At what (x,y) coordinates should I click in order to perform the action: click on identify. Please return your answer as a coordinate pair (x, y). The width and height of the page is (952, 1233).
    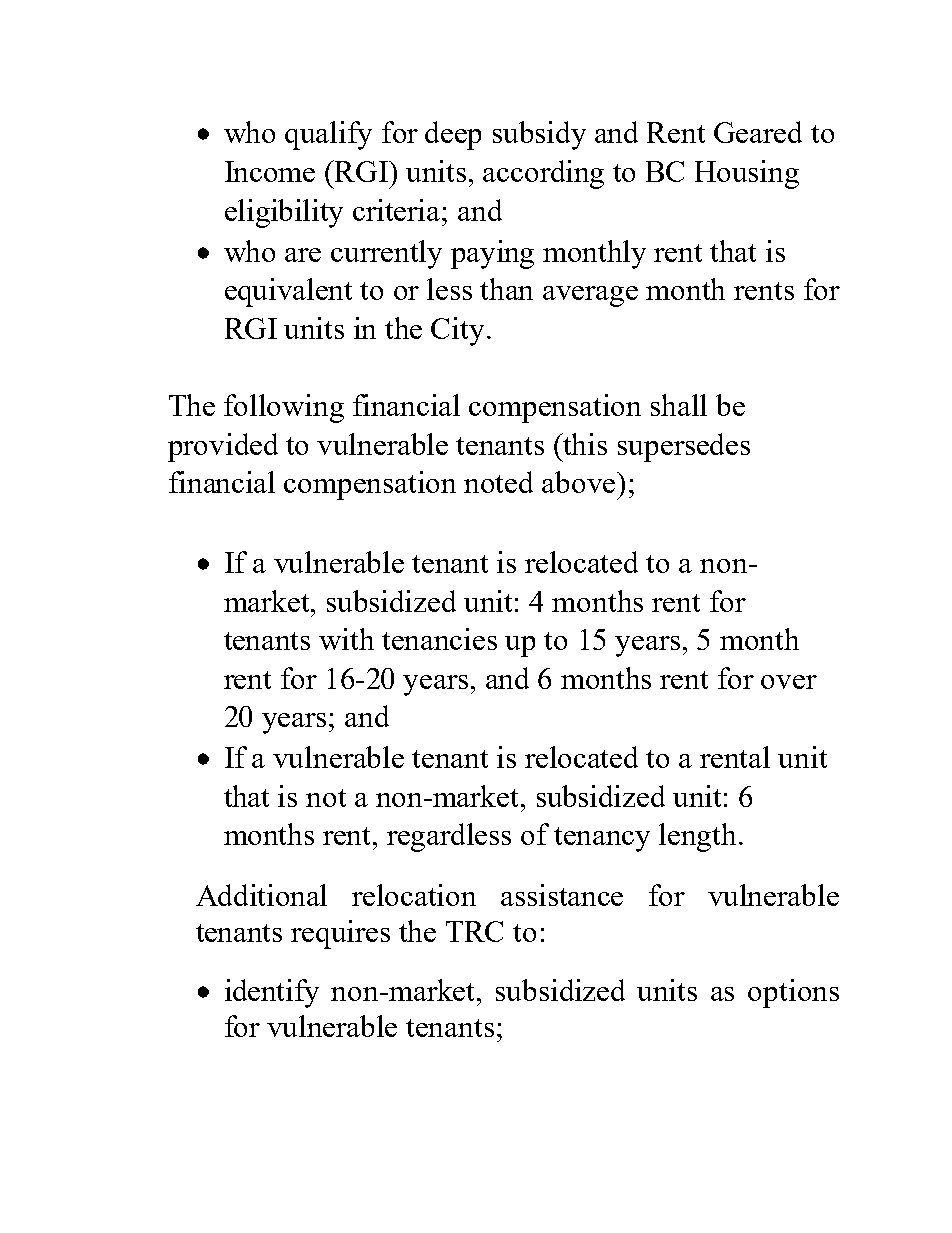
    Looking at the image, I should click on (272, 993).
